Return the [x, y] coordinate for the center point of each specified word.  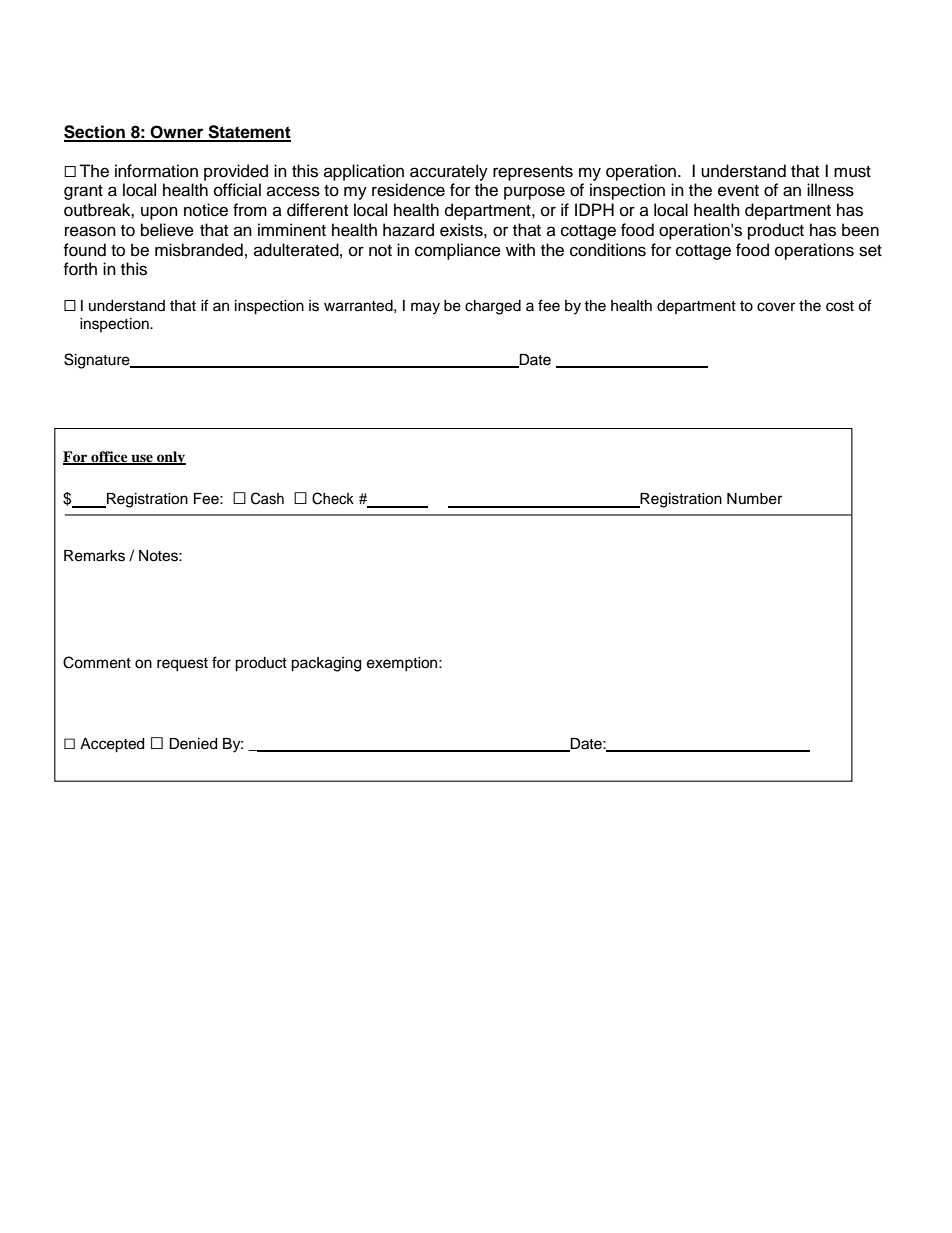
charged [493, 307]
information [156, 171]
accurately [449, 172]
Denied [193, 744]
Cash [267, 498]
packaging [326, 664]
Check [333, 498]
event [738, 191]
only [170, 458]
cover [776, 307]
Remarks [94, 556]
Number [754, 499]
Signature [98, 361]
